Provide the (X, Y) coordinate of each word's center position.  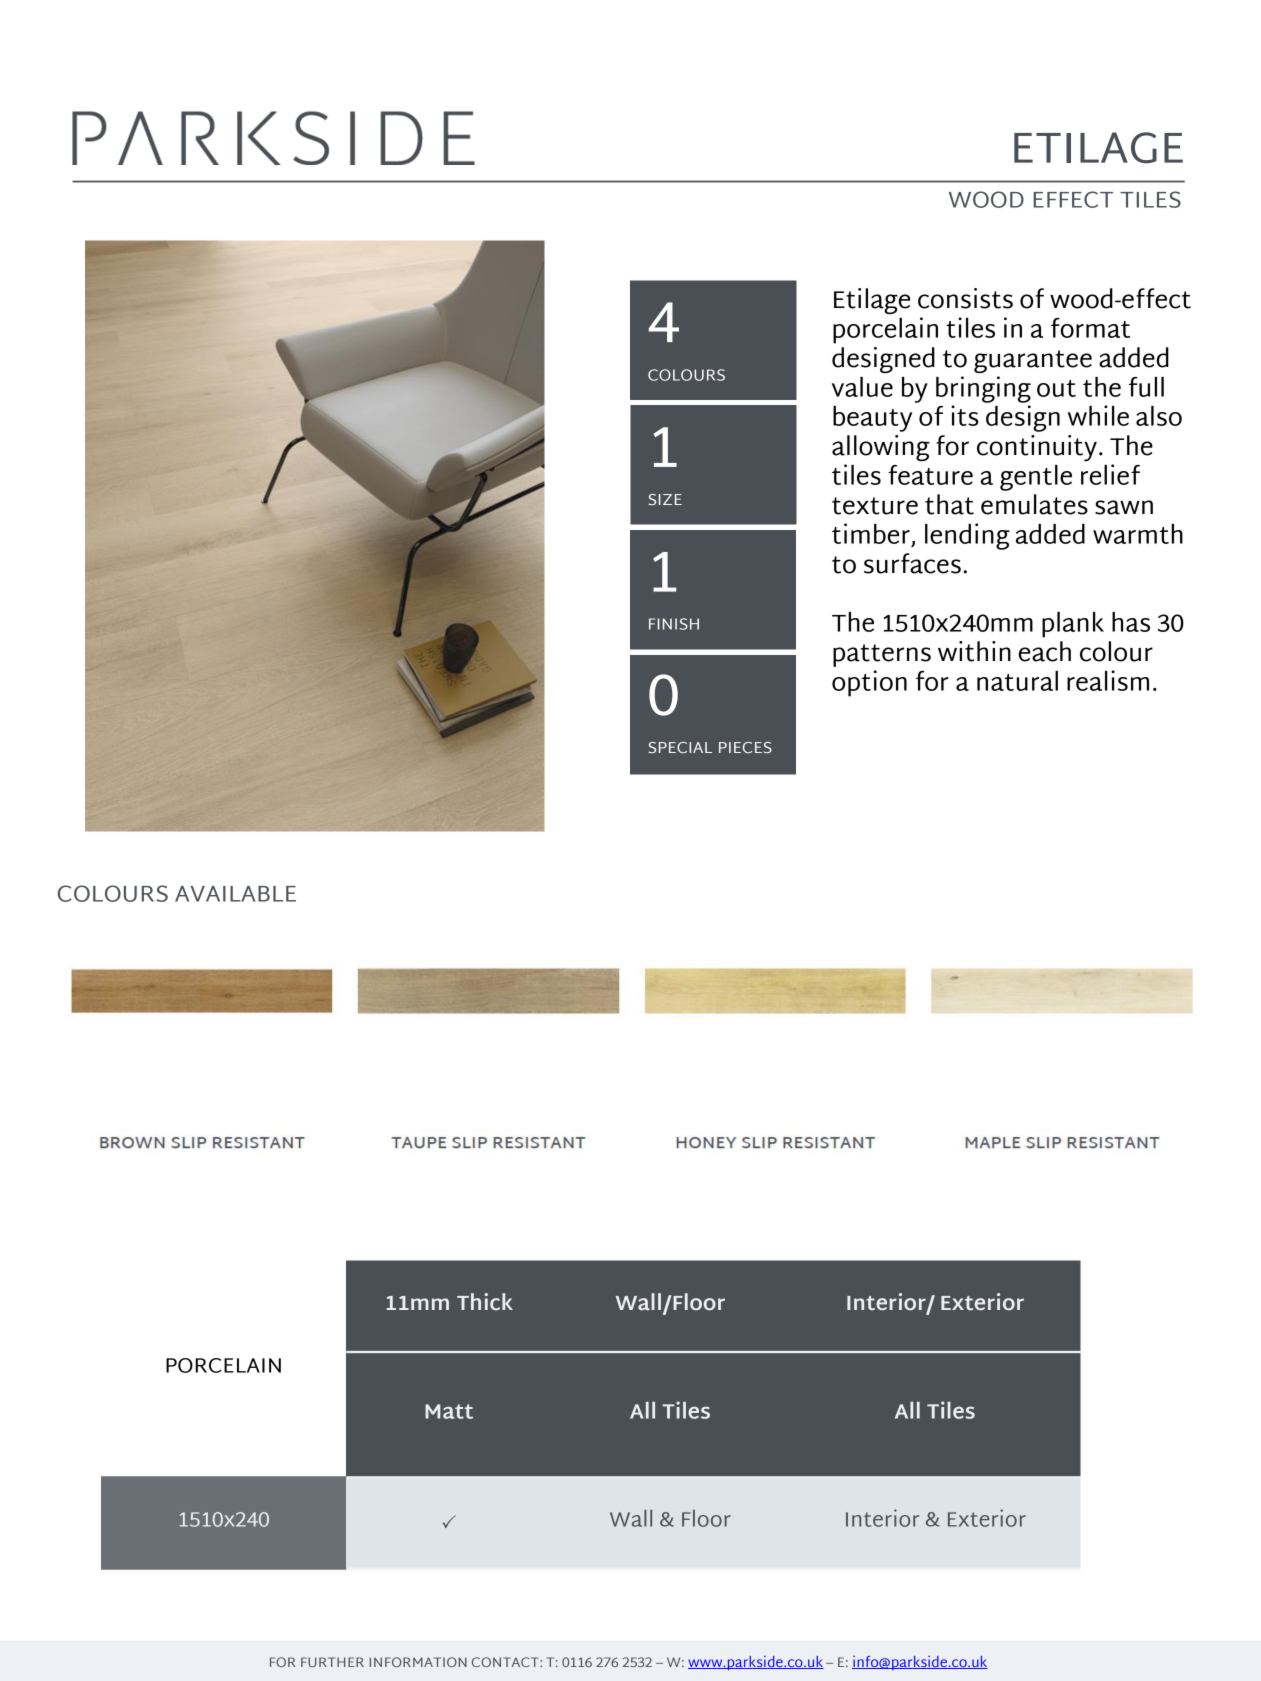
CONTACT (506, 1662)
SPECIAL (680, 747)
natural (1017, 681)
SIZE (665, 499)
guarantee (1033, 361)
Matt (449, 1411)
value (862, 387)
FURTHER (332, 1662)
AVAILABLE (235, 894)
